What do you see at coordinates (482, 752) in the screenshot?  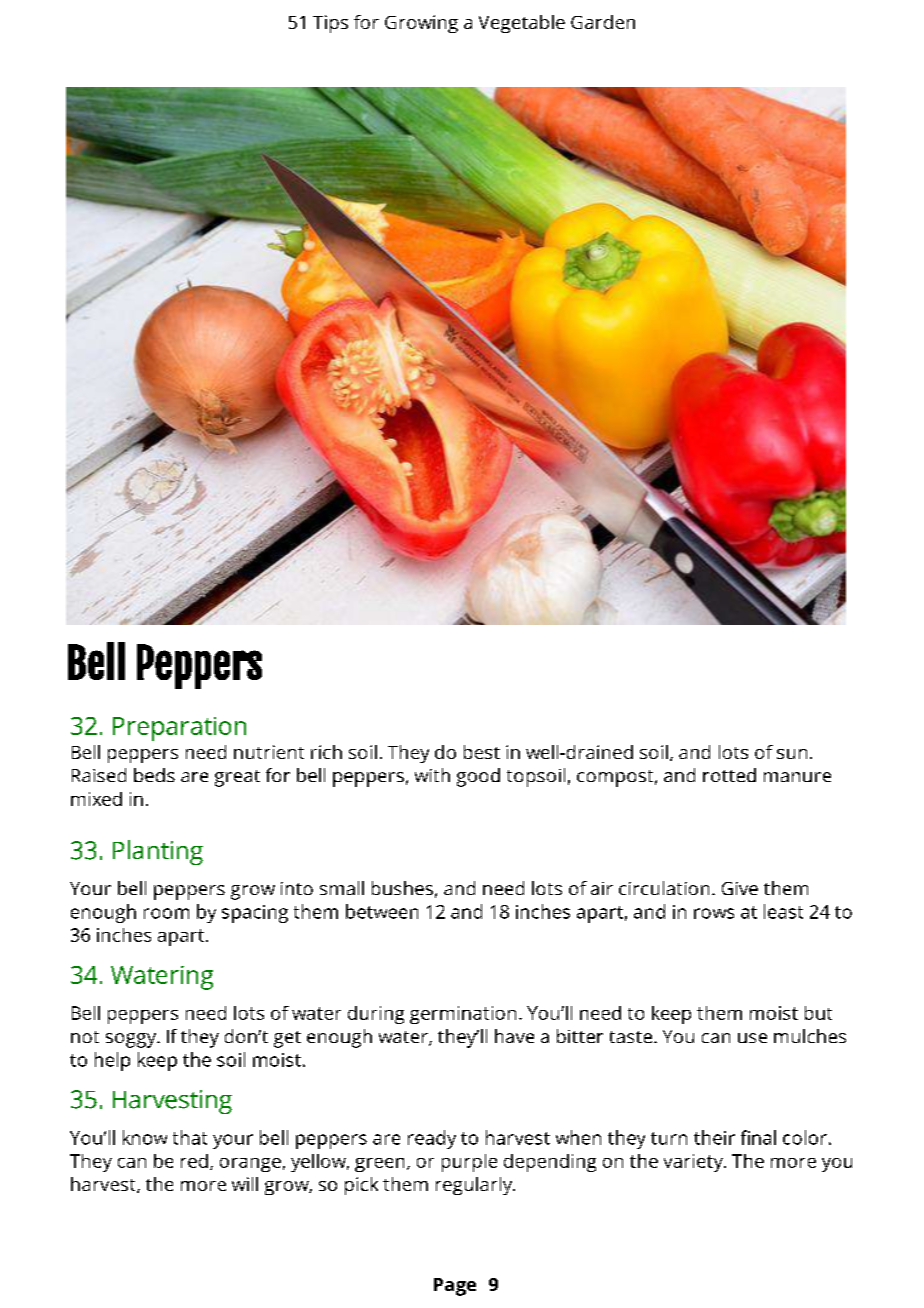 I see `best` at bounding box center [482, 752].
